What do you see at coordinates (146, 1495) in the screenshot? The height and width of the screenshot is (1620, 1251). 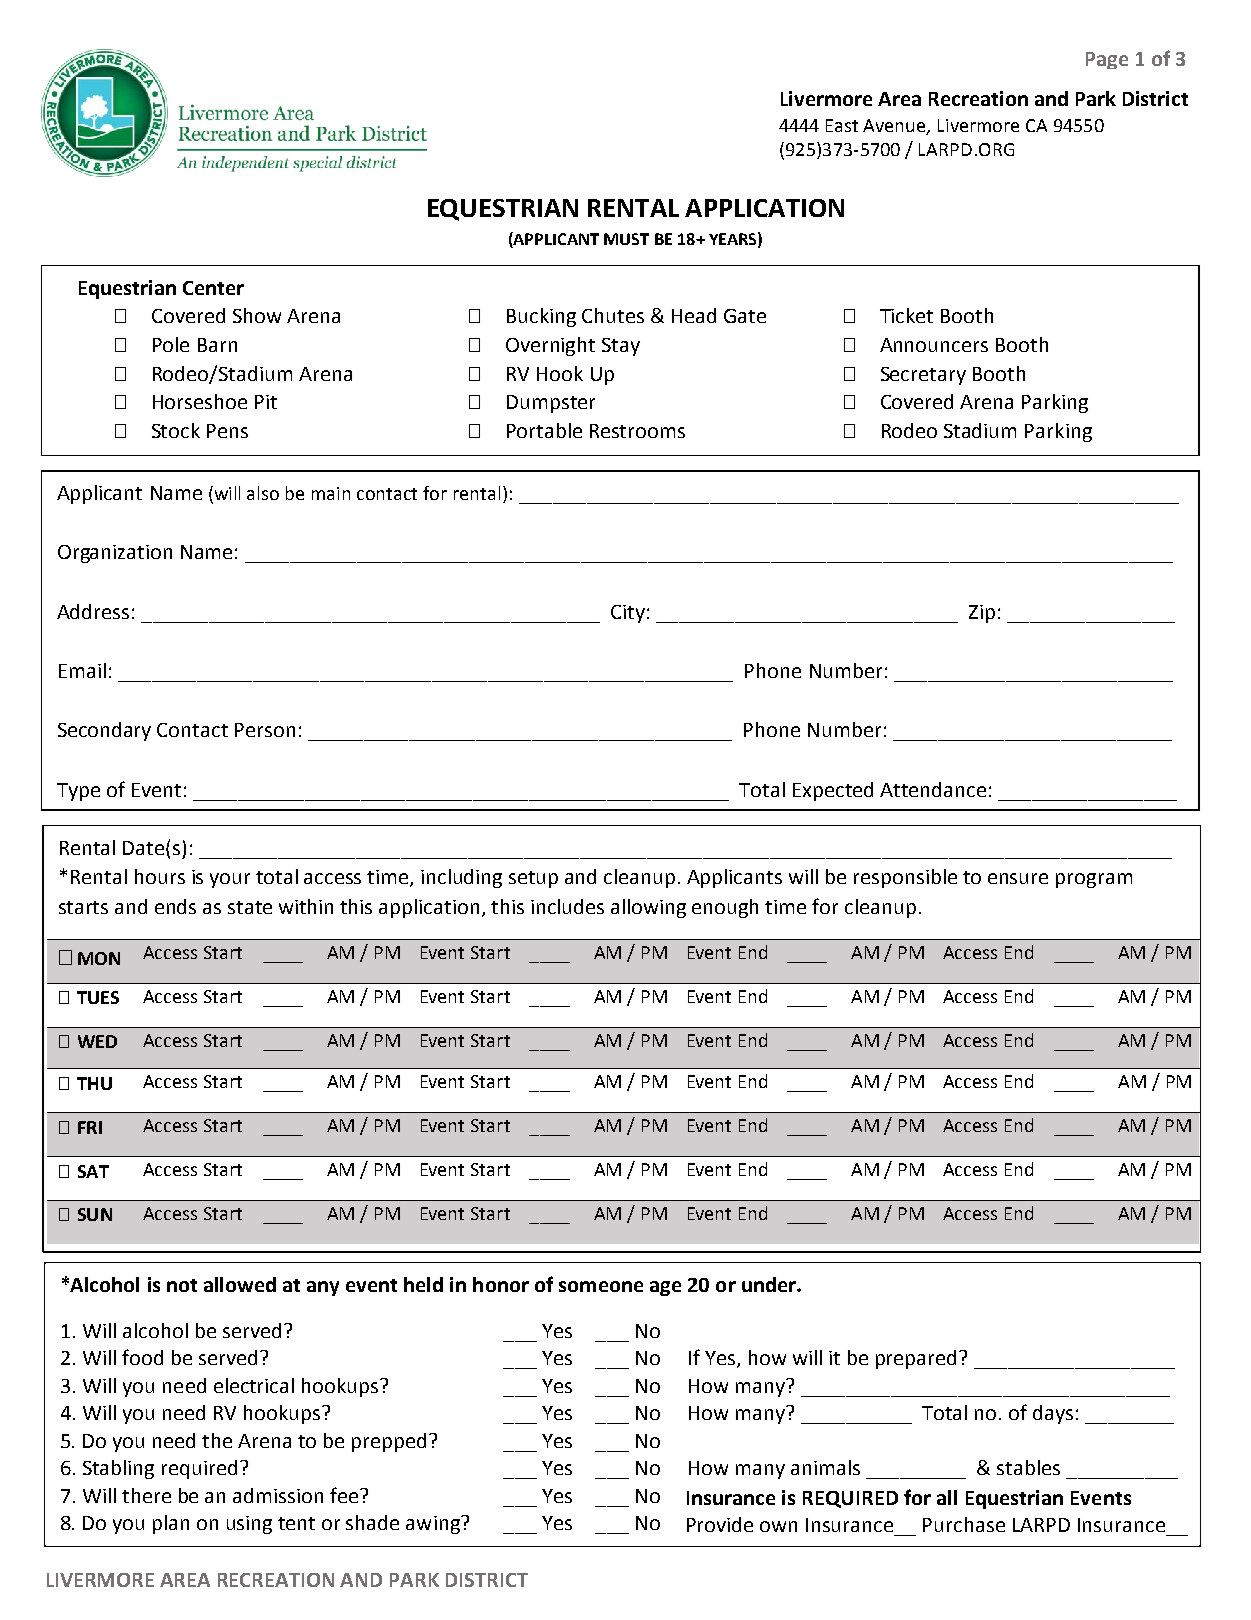 I see `there` at bounding box center [146, 1495].
